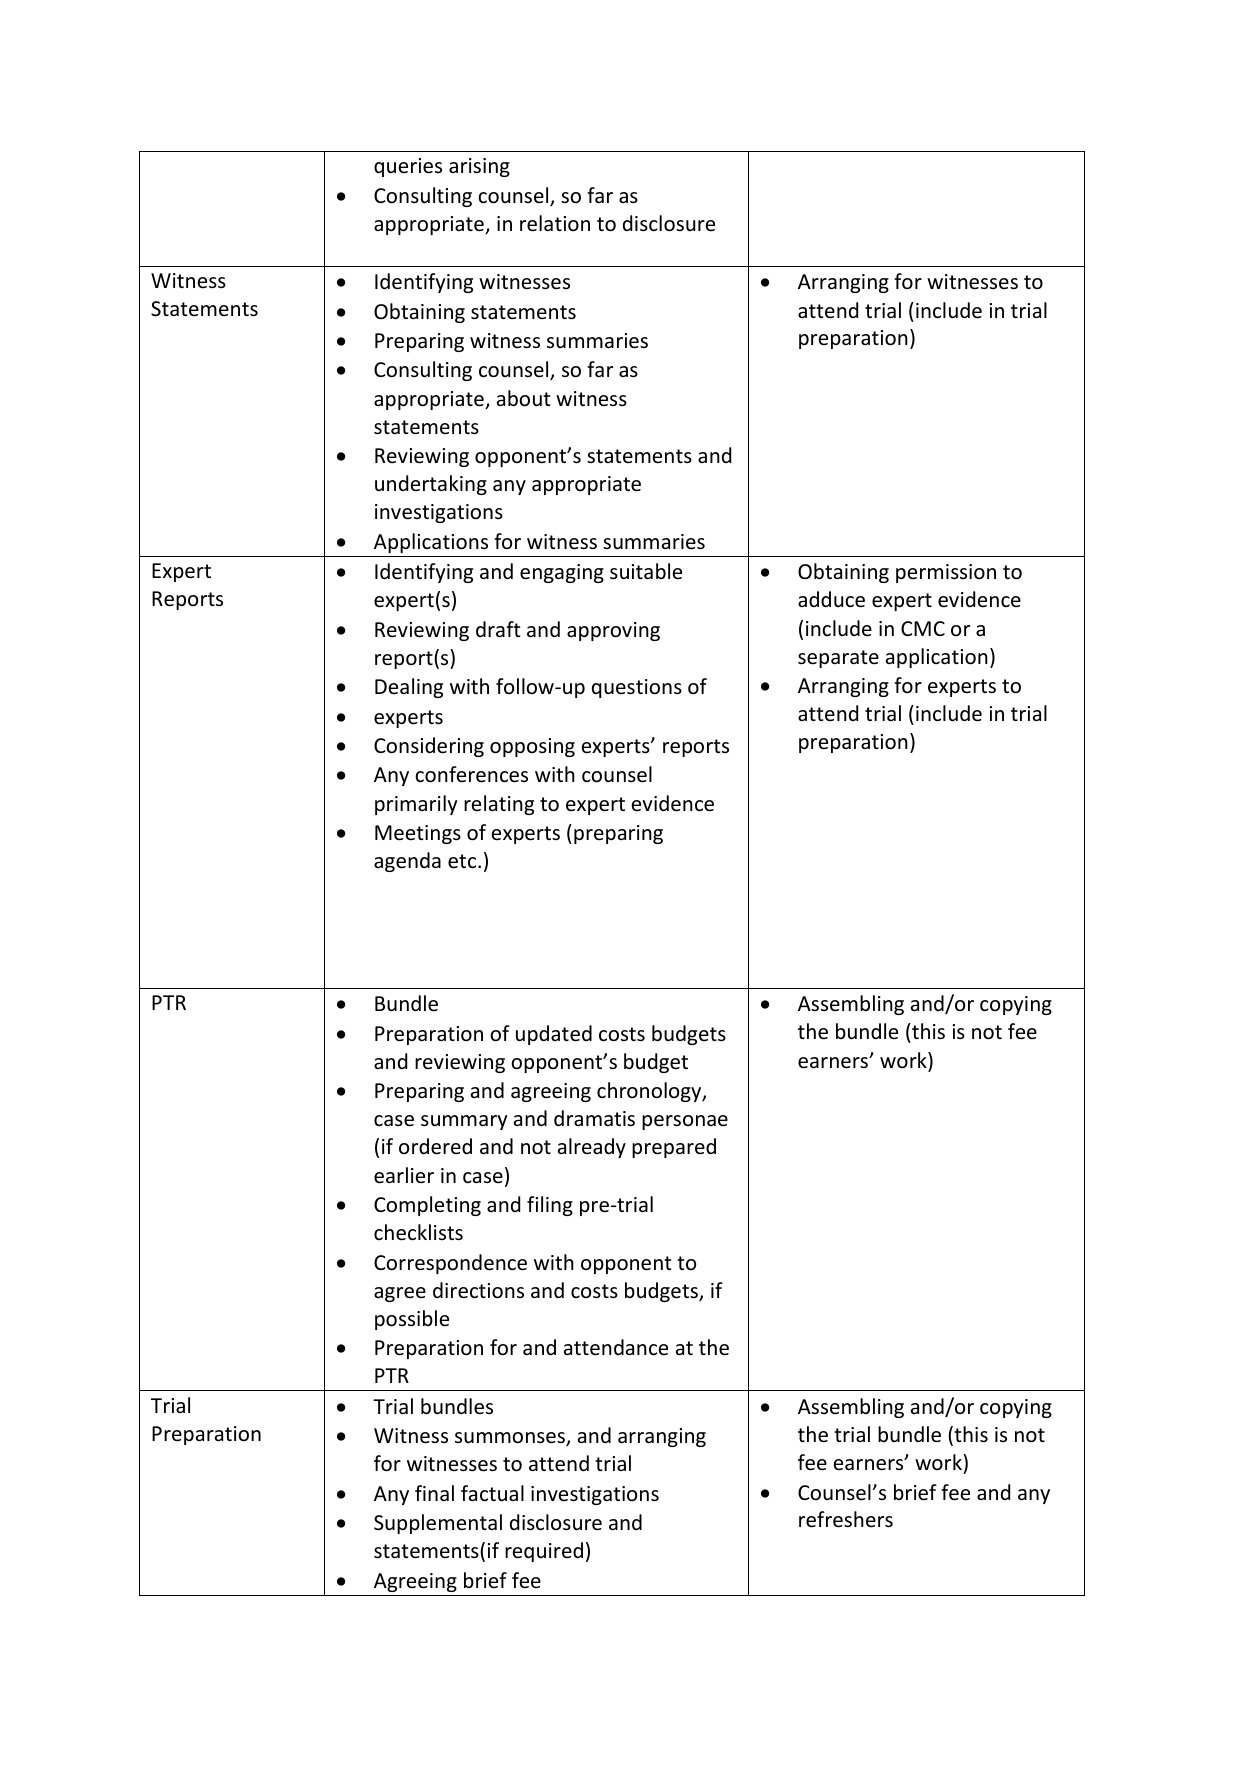 This image has width=1248, height=1765. Describe the element at coordinates (479, 167) in the image. I see `arising` at that location.
